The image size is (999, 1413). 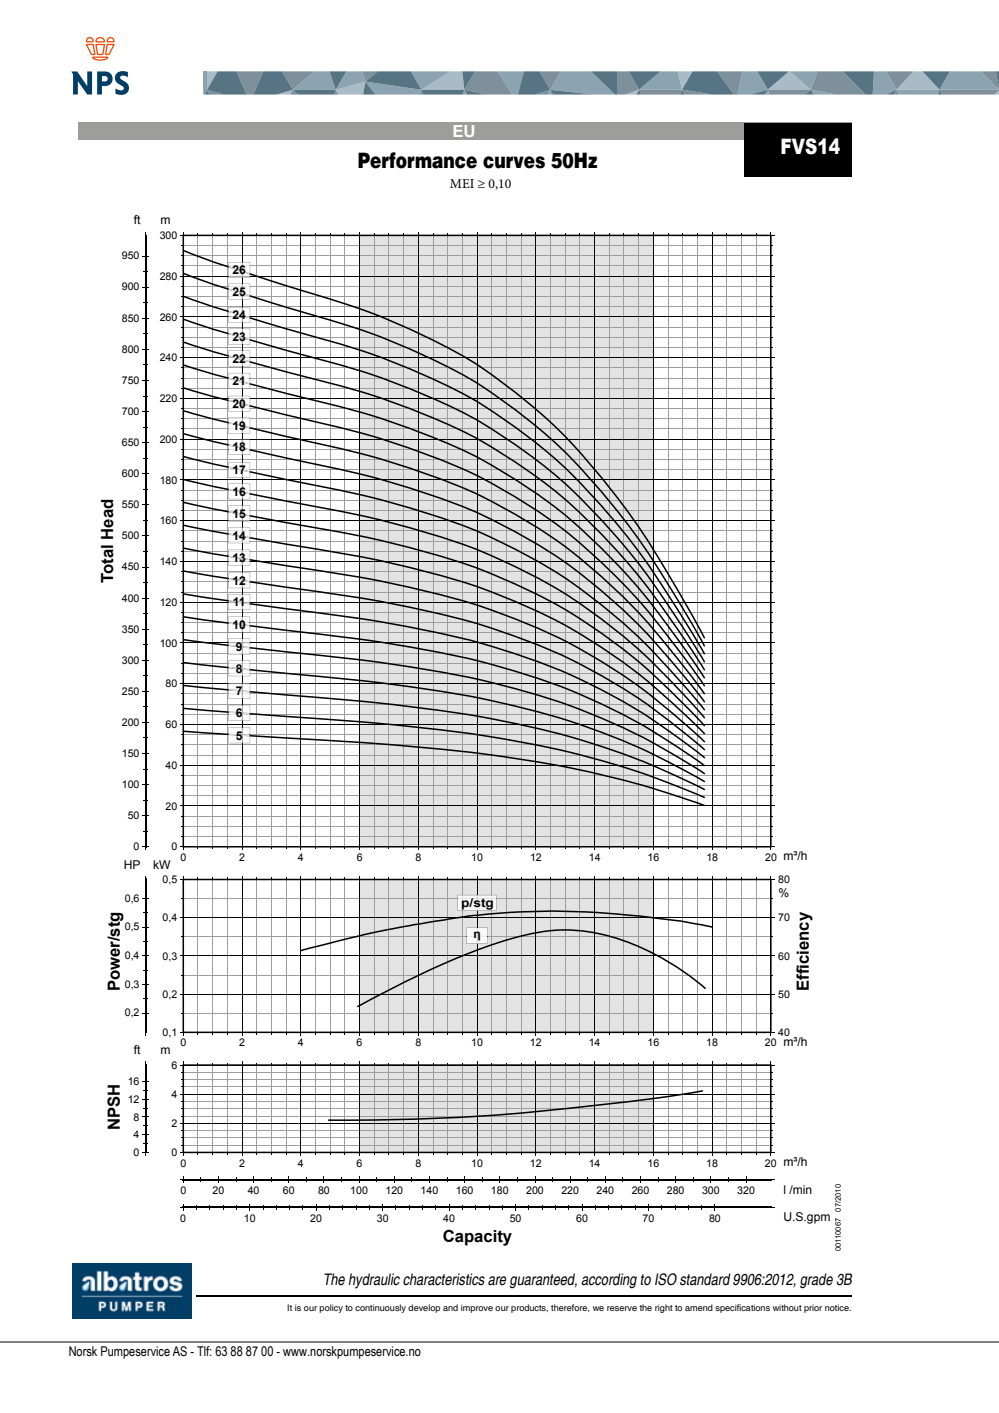 What do you see at coordinates (543, 1281) in the image?
I see `guaranteed` at bounding box center [543, 1281].
